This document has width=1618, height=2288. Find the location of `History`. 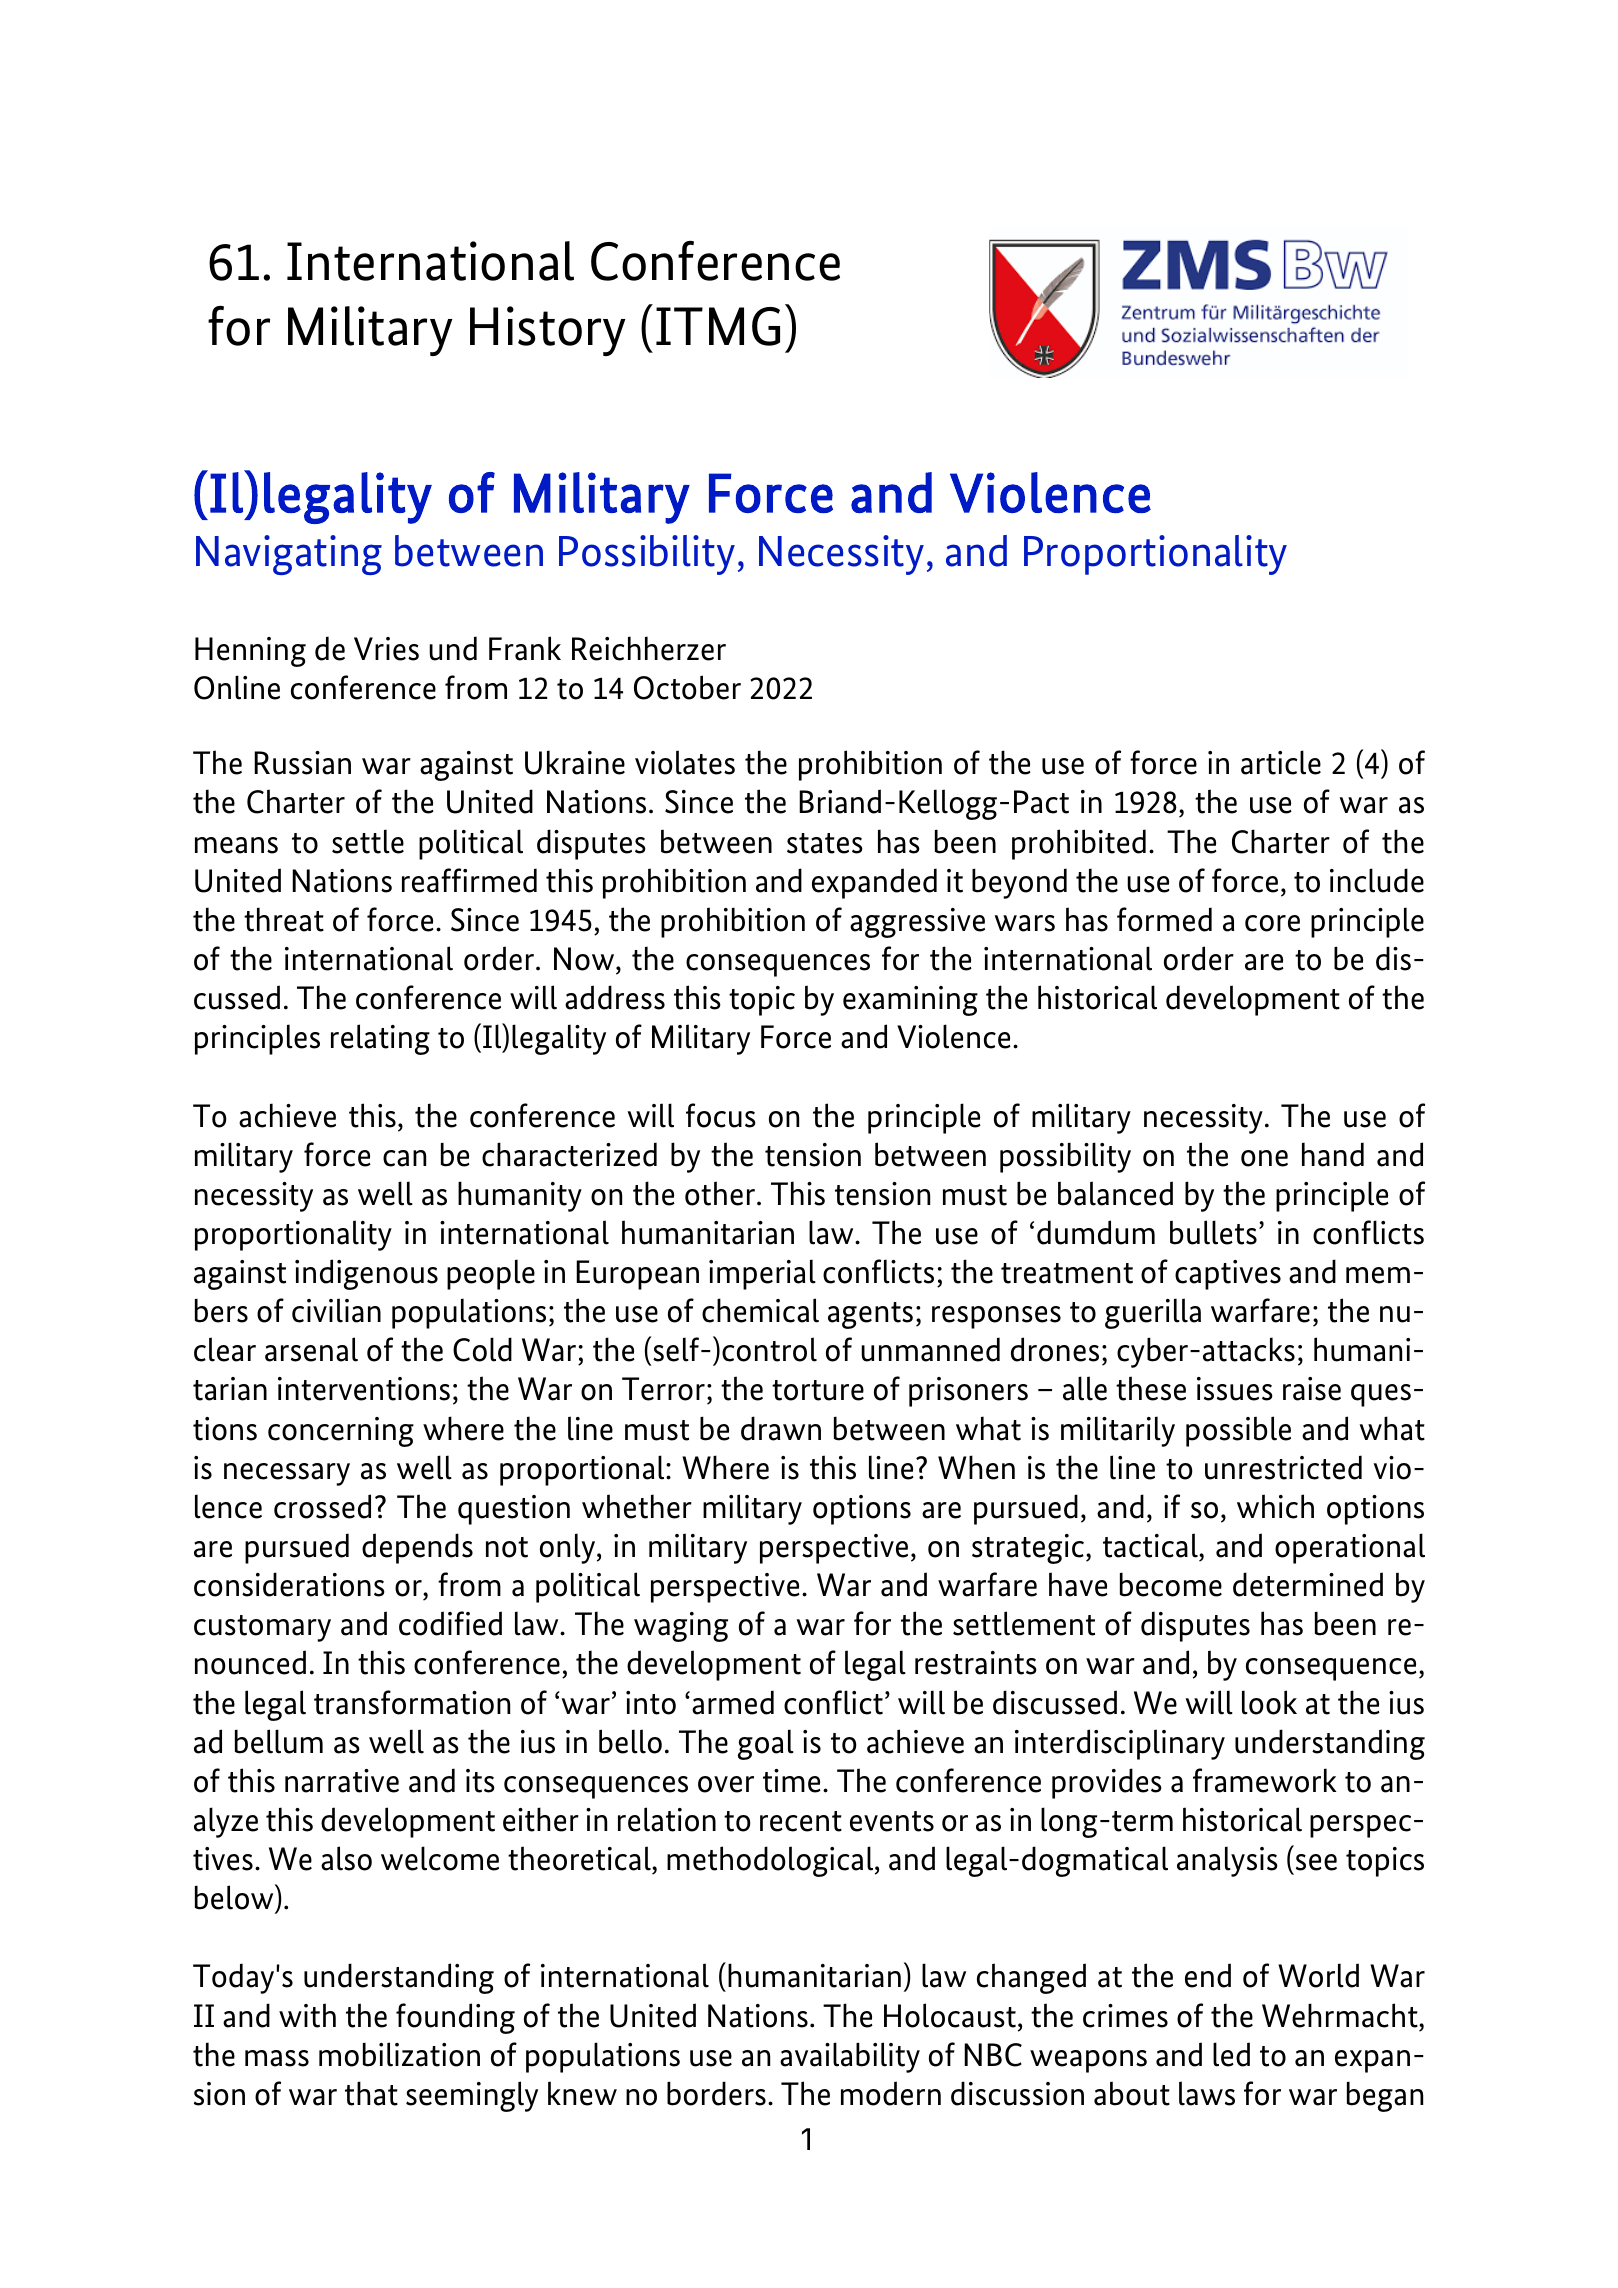

History is located at coordinates (548, 331).
